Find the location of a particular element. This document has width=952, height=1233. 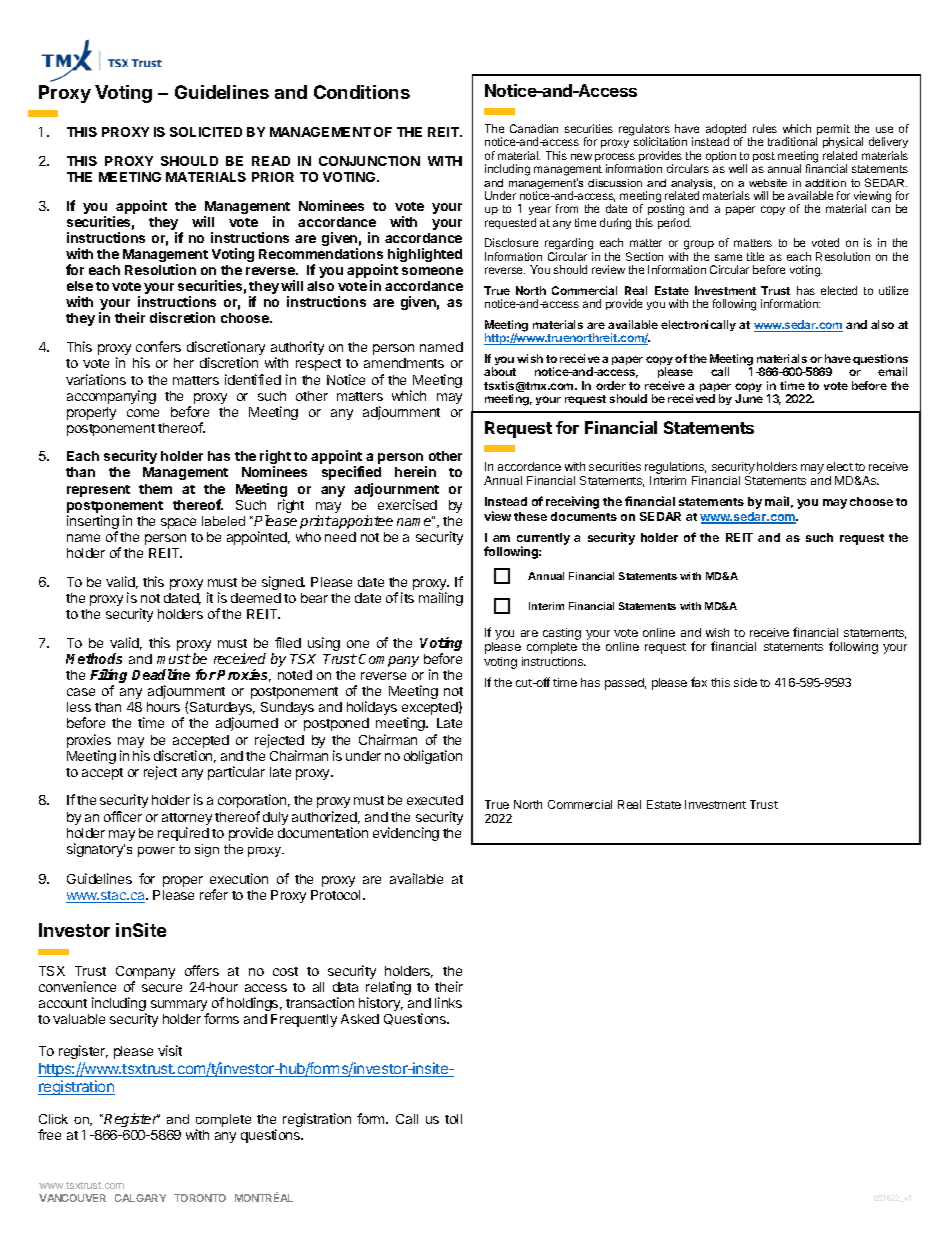

Canadian is located at coordinates (534, 128).
